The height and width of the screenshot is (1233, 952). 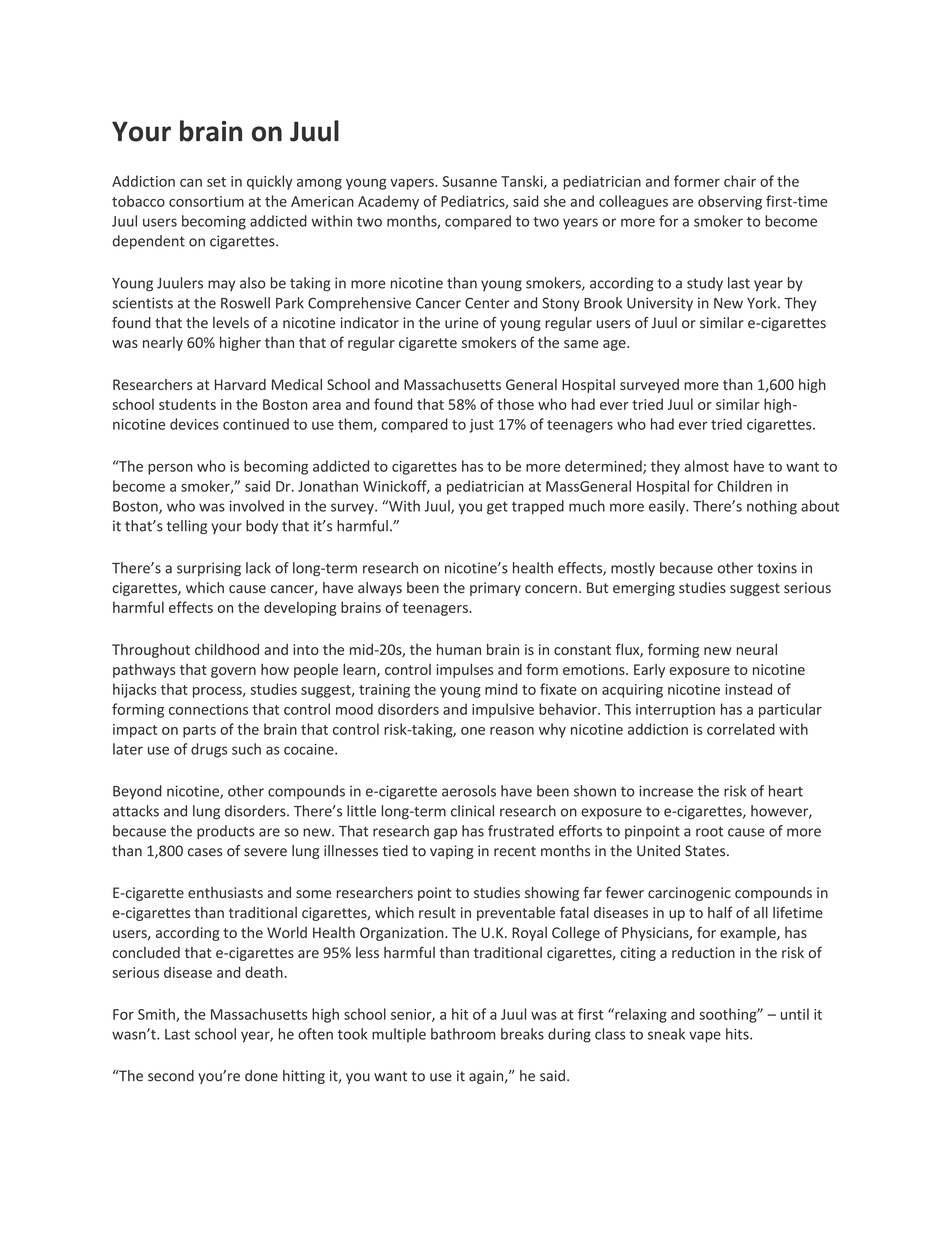 What do you see at coordinates (470, 181) in the screenshot?
I see `Susanne` at bounding box center [470, 181].
